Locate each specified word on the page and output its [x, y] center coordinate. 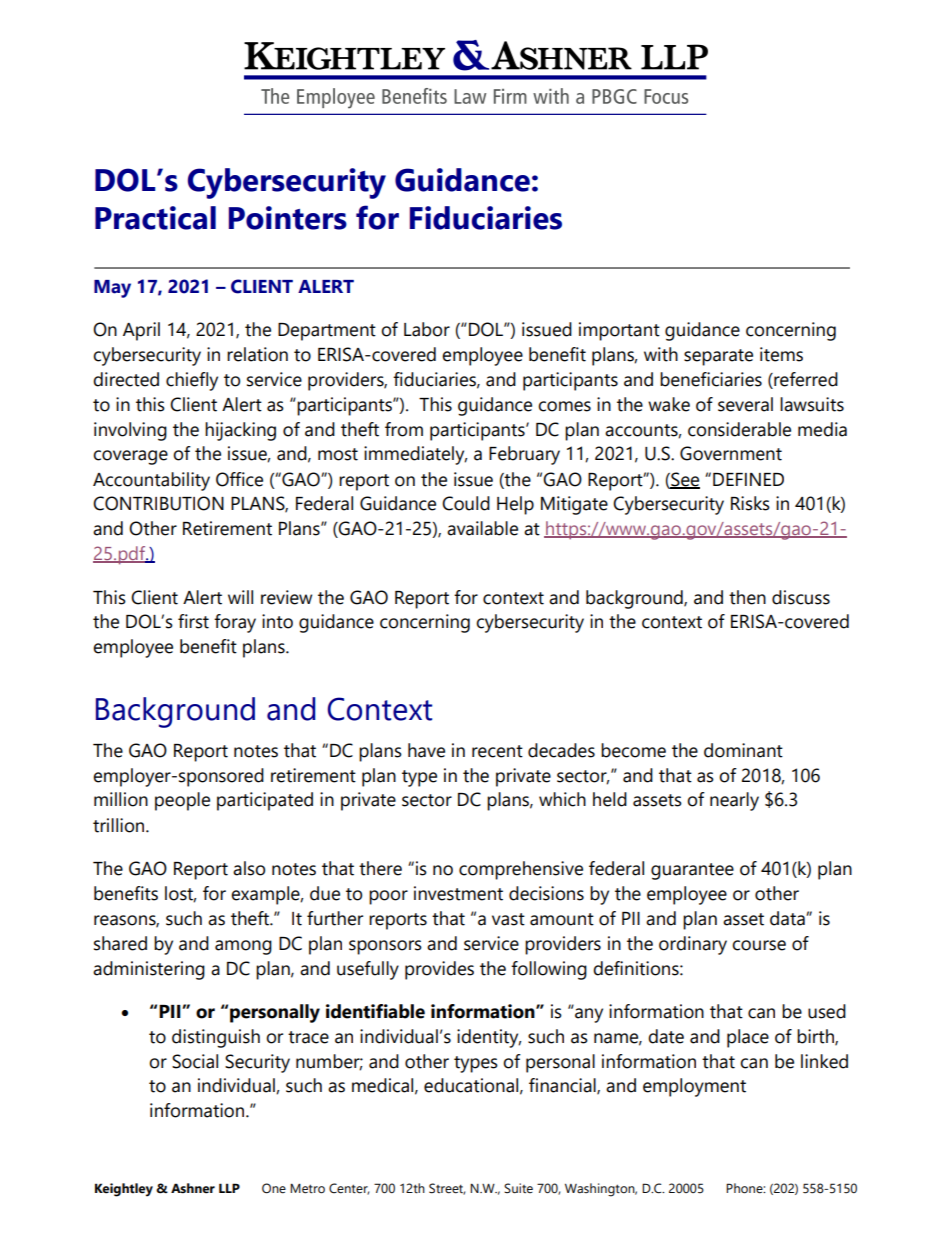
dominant [743, 750]
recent [497, 751]
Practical [155, 218]
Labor [427, 329]
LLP [229, 1188]
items [781, 354]
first [193, 621]
